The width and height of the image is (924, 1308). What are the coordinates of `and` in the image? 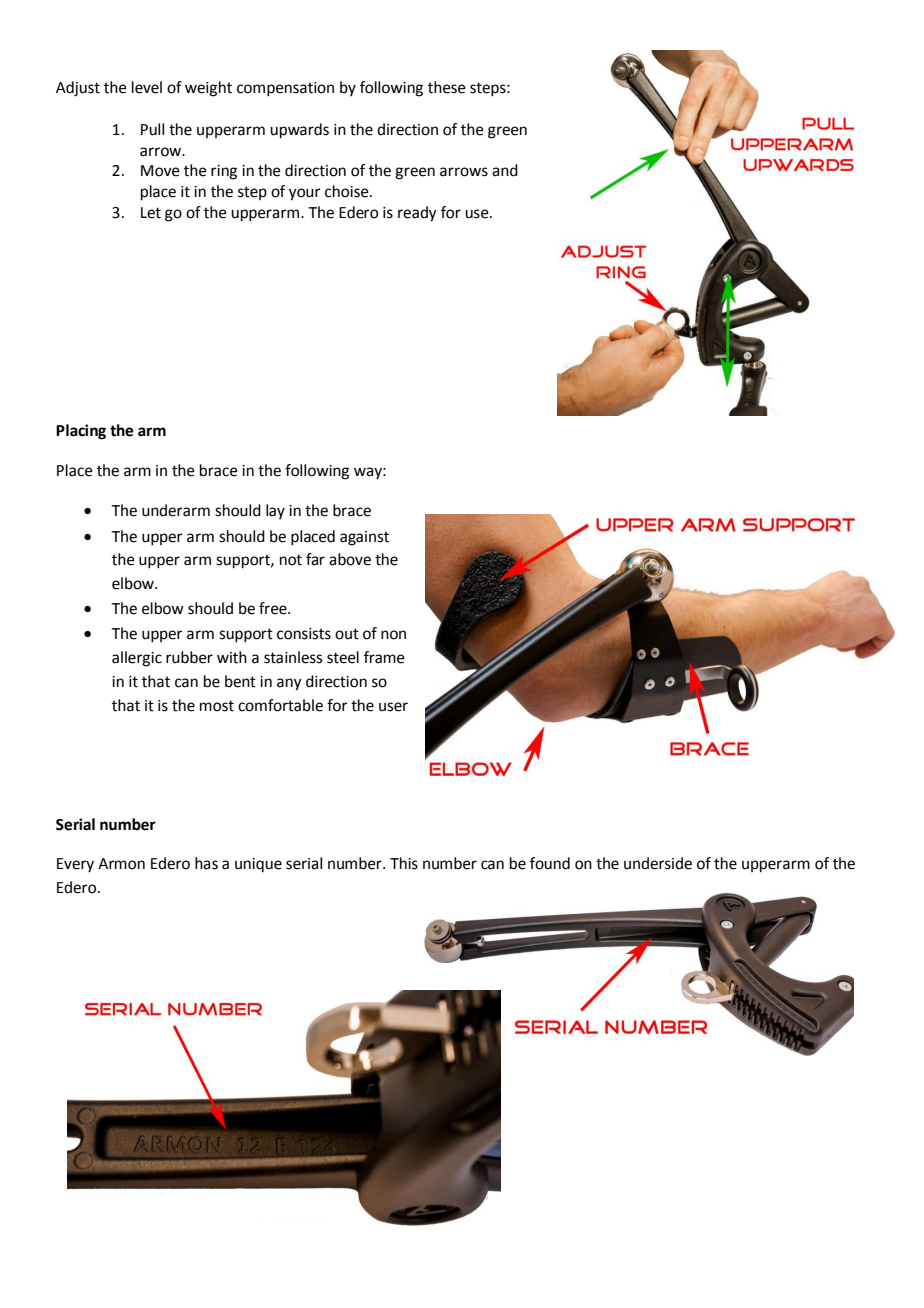 It's located at (505, 170).
